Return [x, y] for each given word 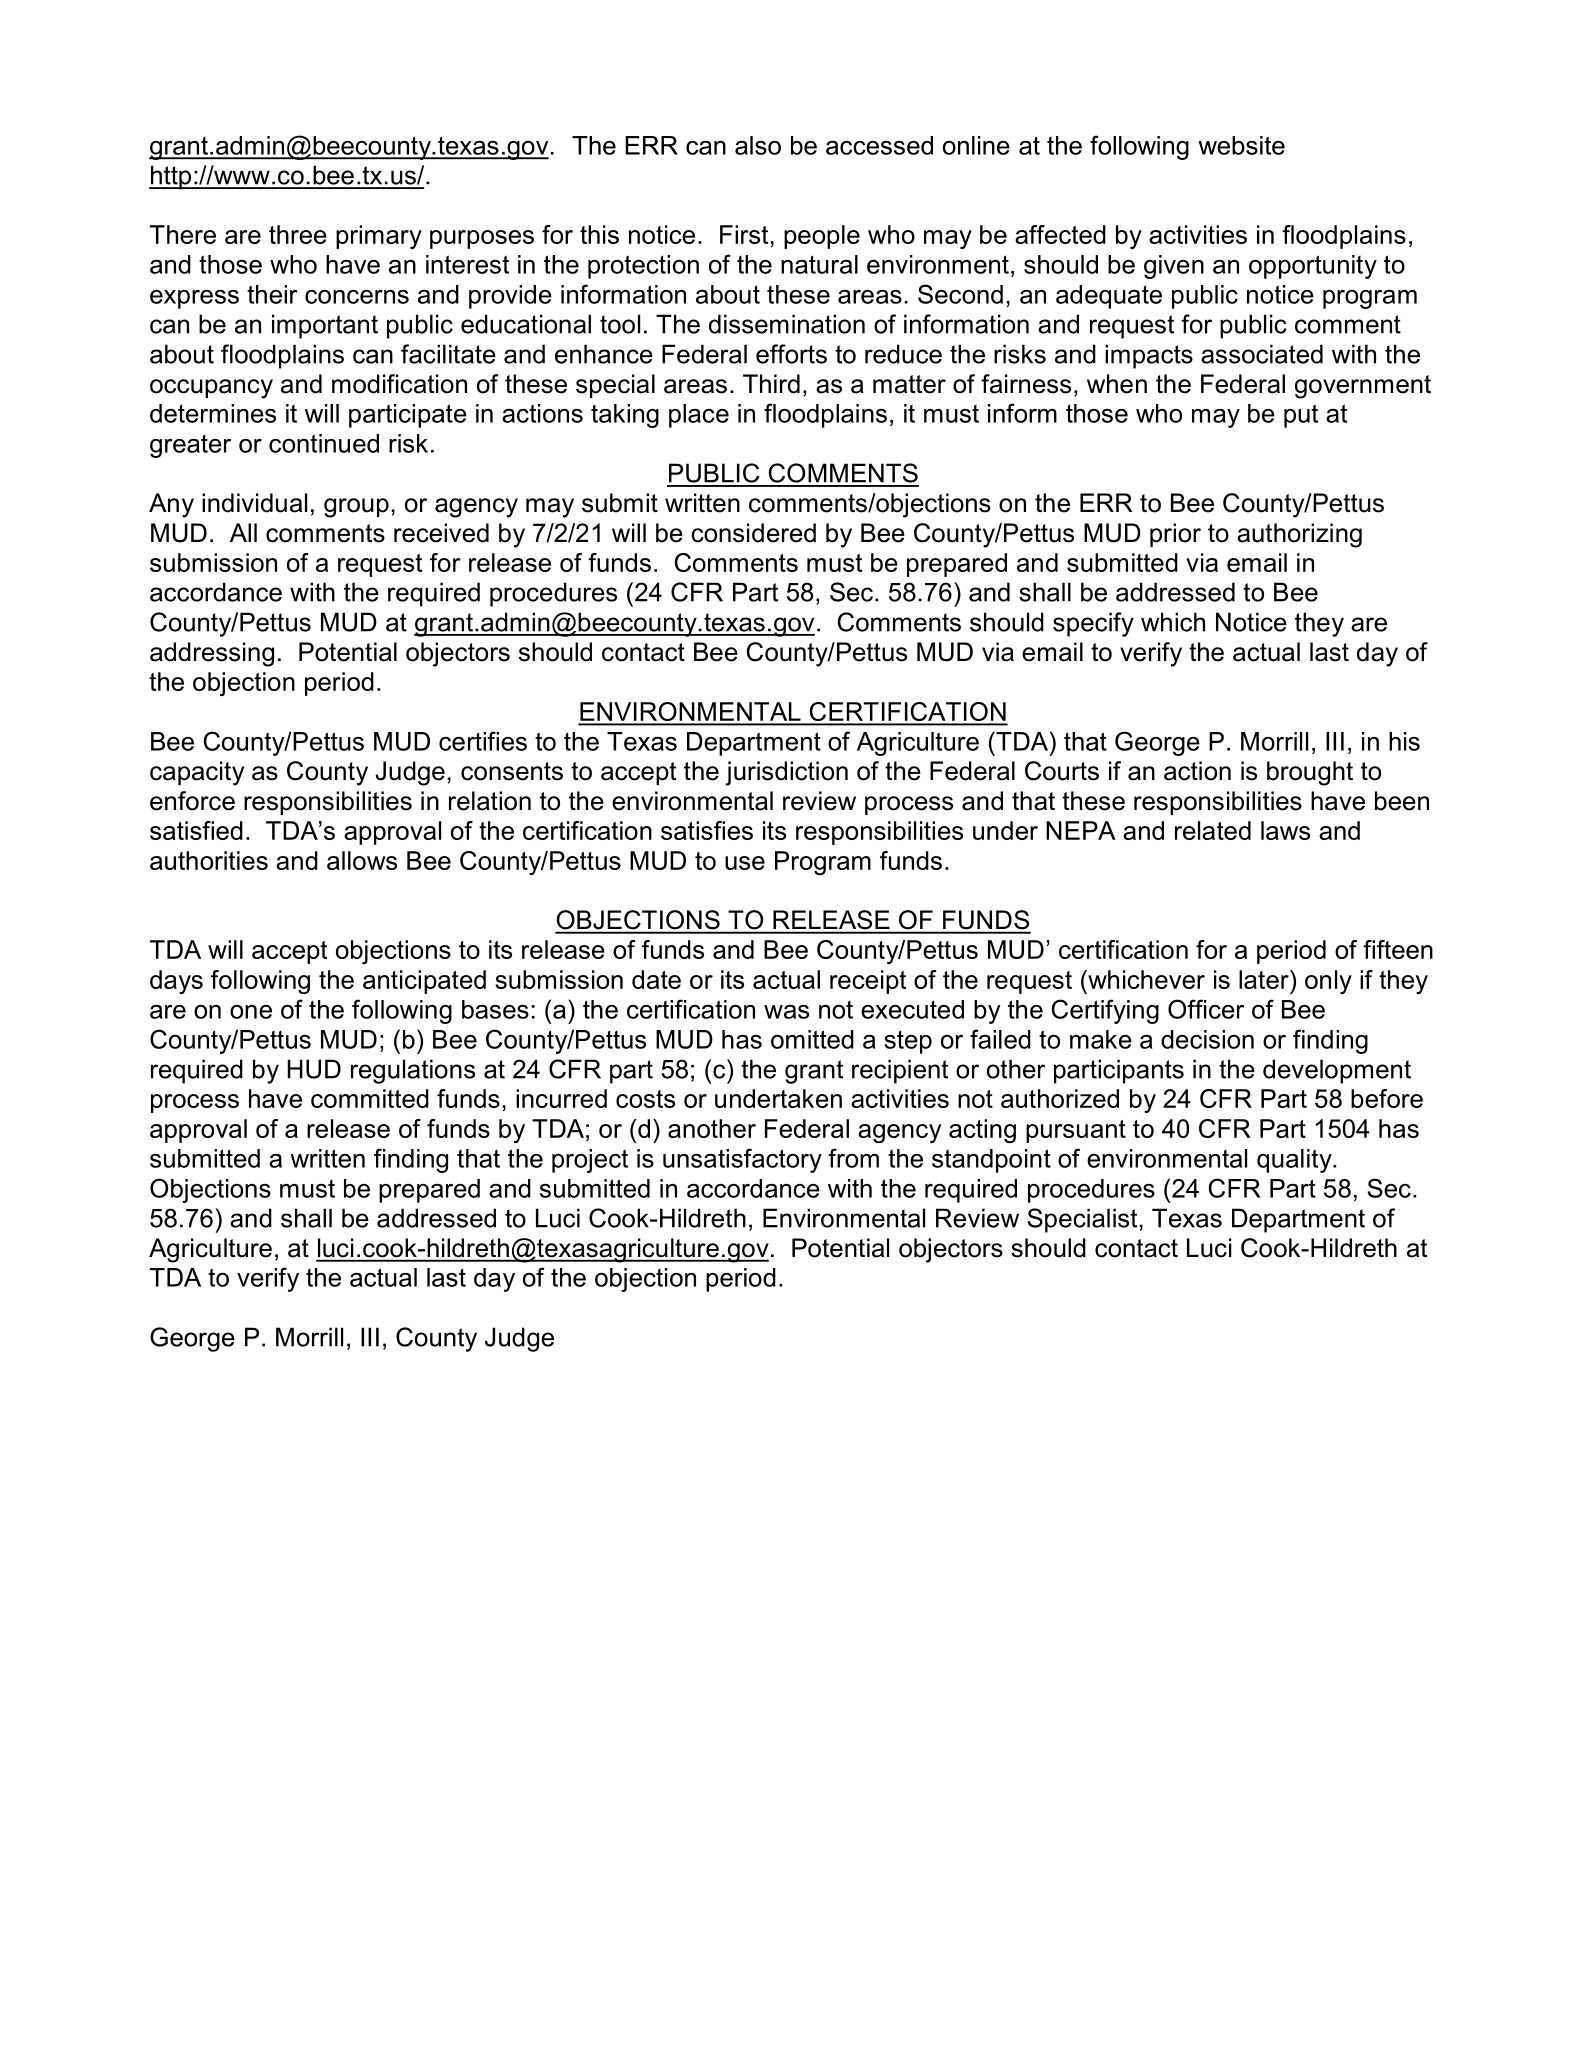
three [298, 234]
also [758, 145]
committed [370, 1098]
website [1241, 145]
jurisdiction [786, 773]
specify [1093, 624]
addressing [212, 654]
